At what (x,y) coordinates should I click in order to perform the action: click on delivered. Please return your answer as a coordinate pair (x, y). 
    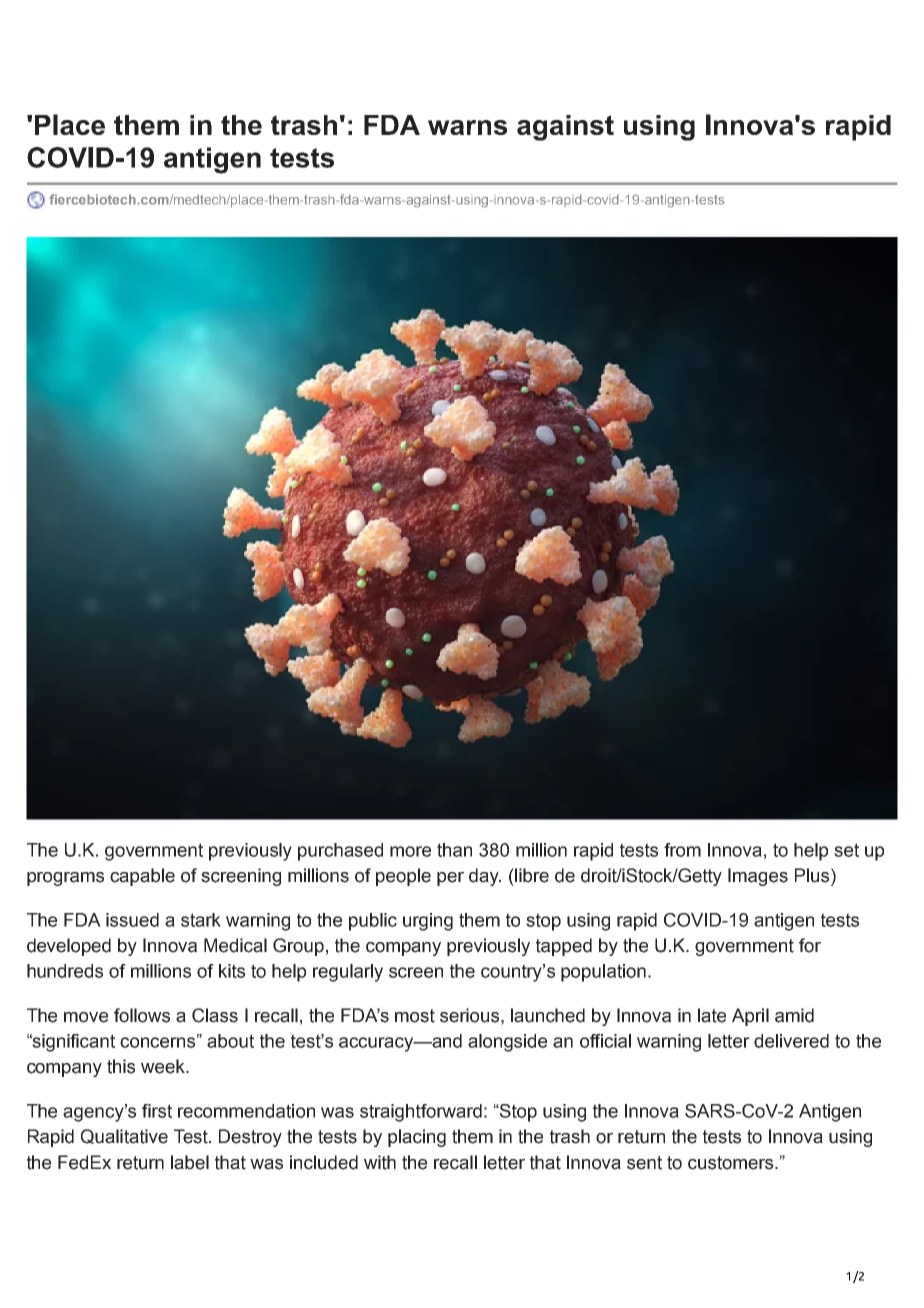
    Looking at the image, I should click on (791, 1041).
